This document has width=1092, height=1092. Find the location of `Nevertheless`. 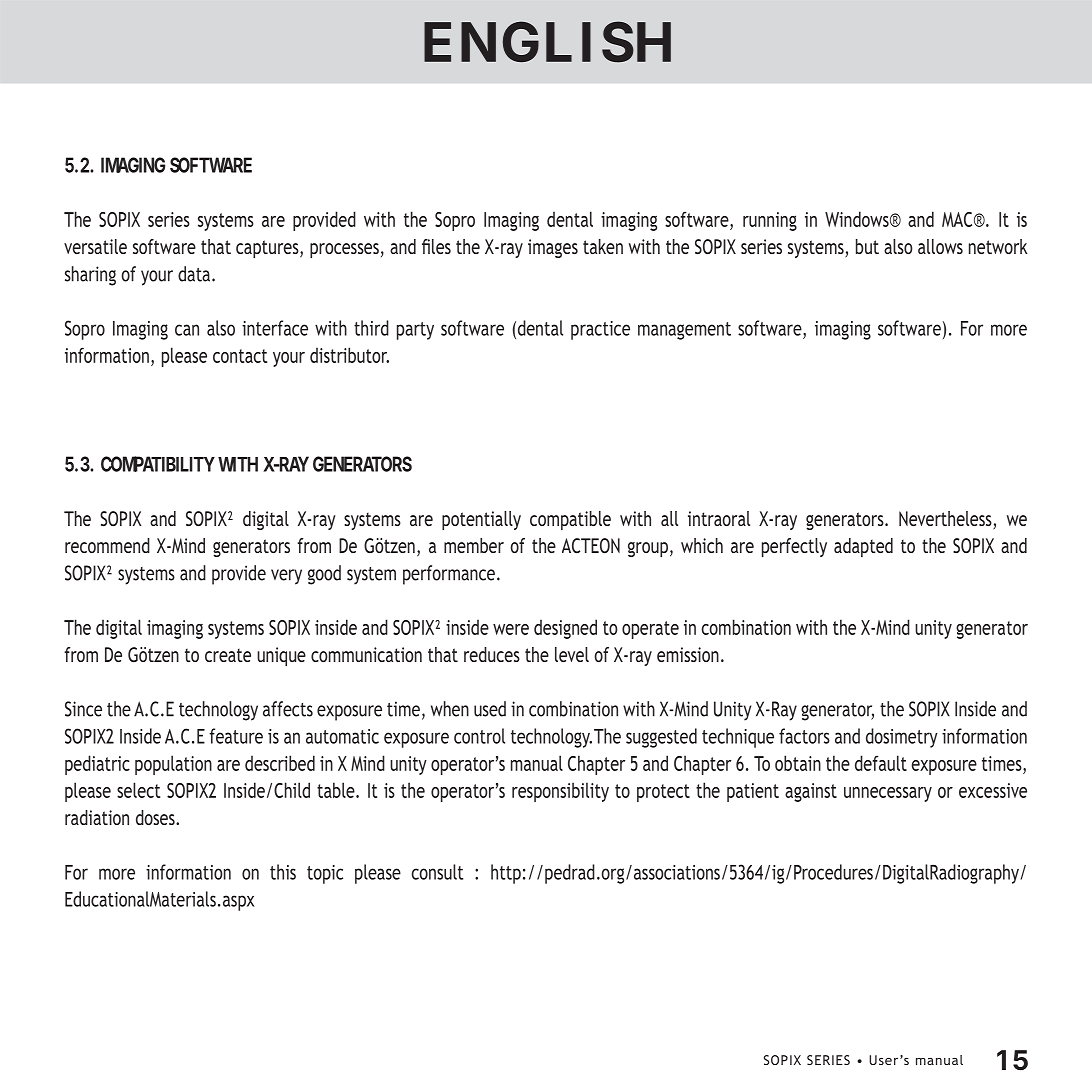

Nevertheless is located at coordinates (946, 520).
